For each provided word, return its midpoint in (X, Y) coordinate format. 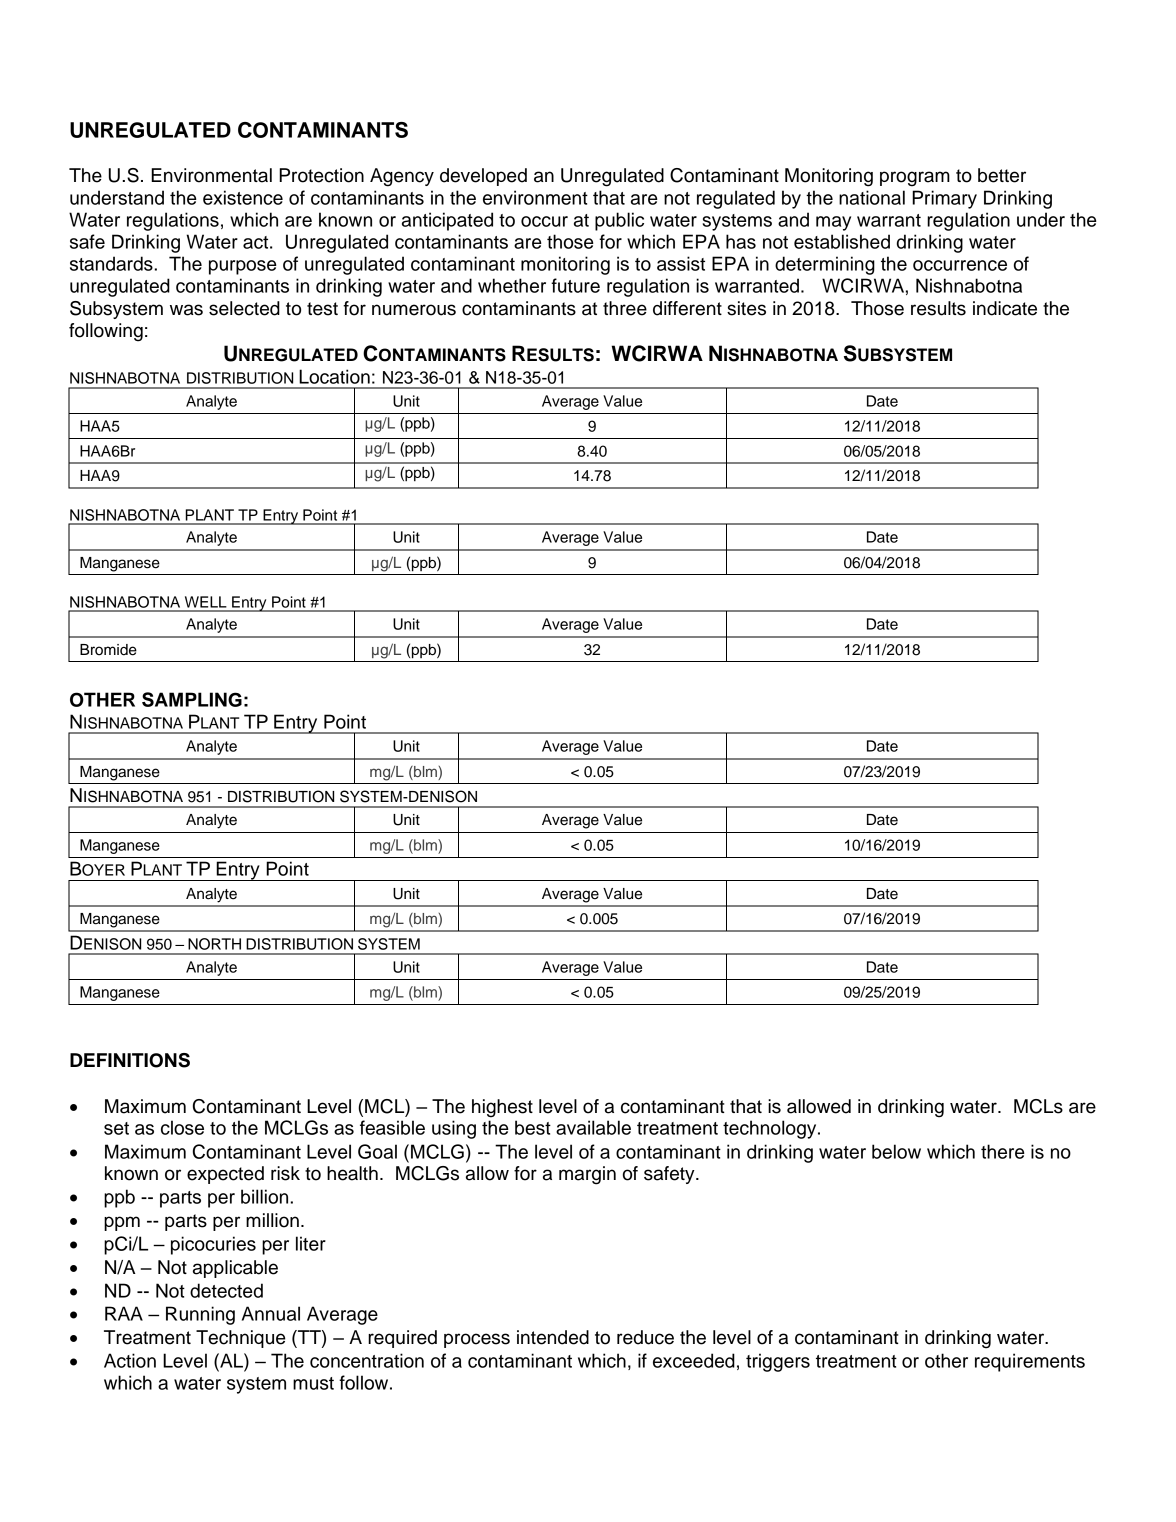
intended (553, 1337)
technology (771, 1129)
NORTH (214, 944)
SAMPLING (192, 699)
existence (243, 197)
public (619, 221)
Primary (944, 199)
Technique (240, 1339)
